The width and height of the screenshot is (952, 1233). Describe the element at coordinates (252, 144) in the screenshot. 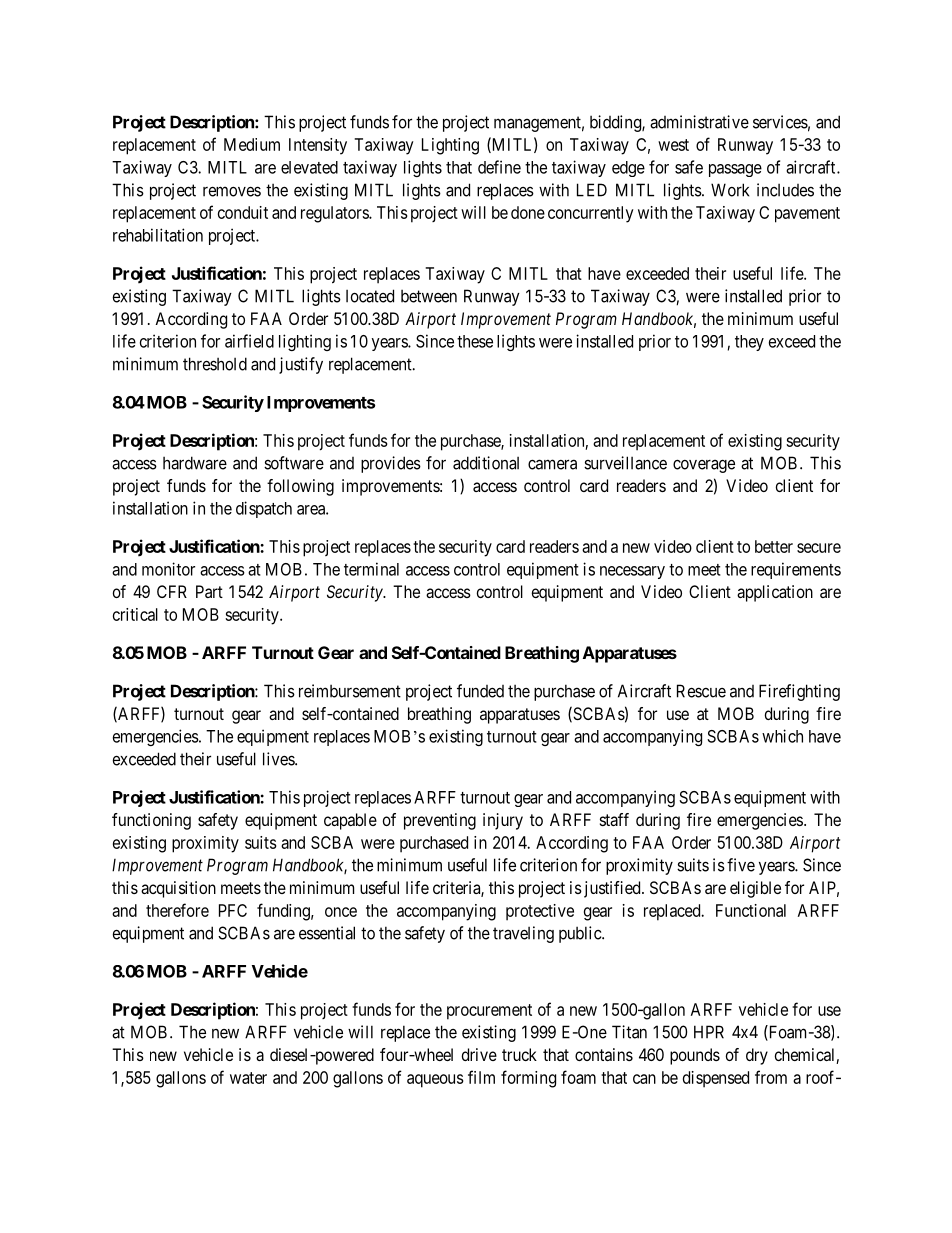

I see `Medium` at that location.
